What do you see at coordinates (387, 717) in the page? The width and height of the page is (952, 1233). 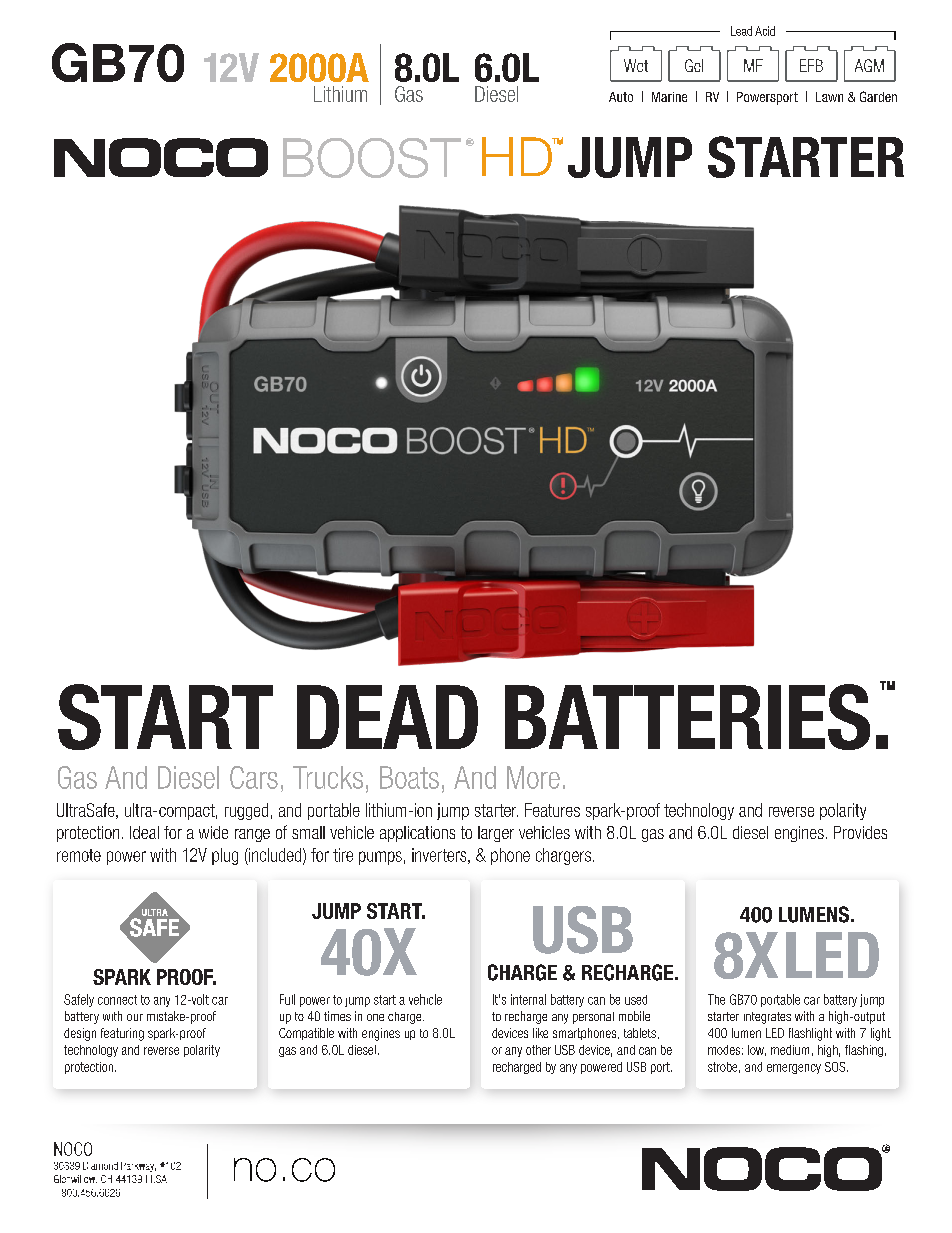 I see `DEAD` at bounding box center [387, 717].
